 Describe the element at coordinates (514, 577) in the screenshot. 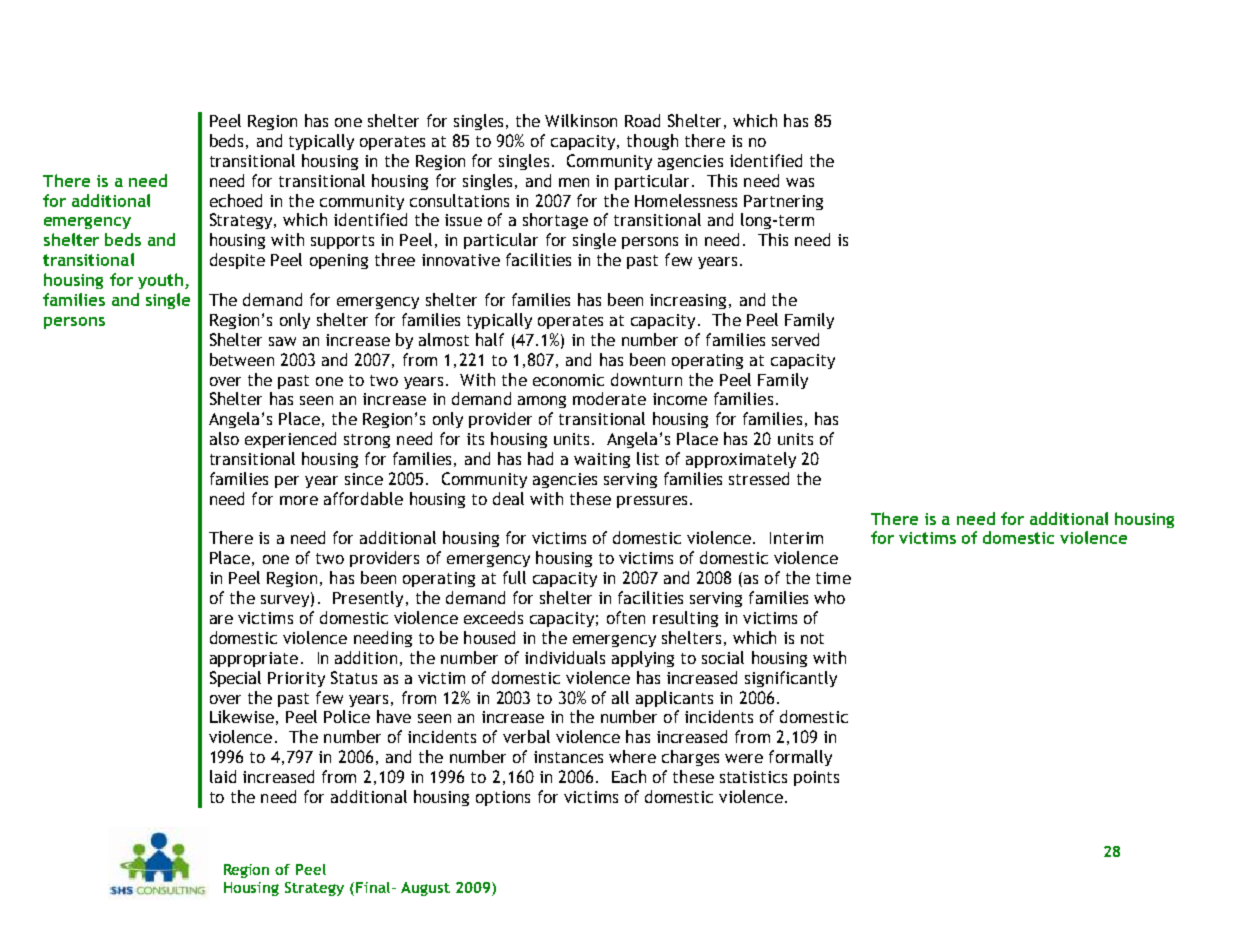

I see `full` at that location.
